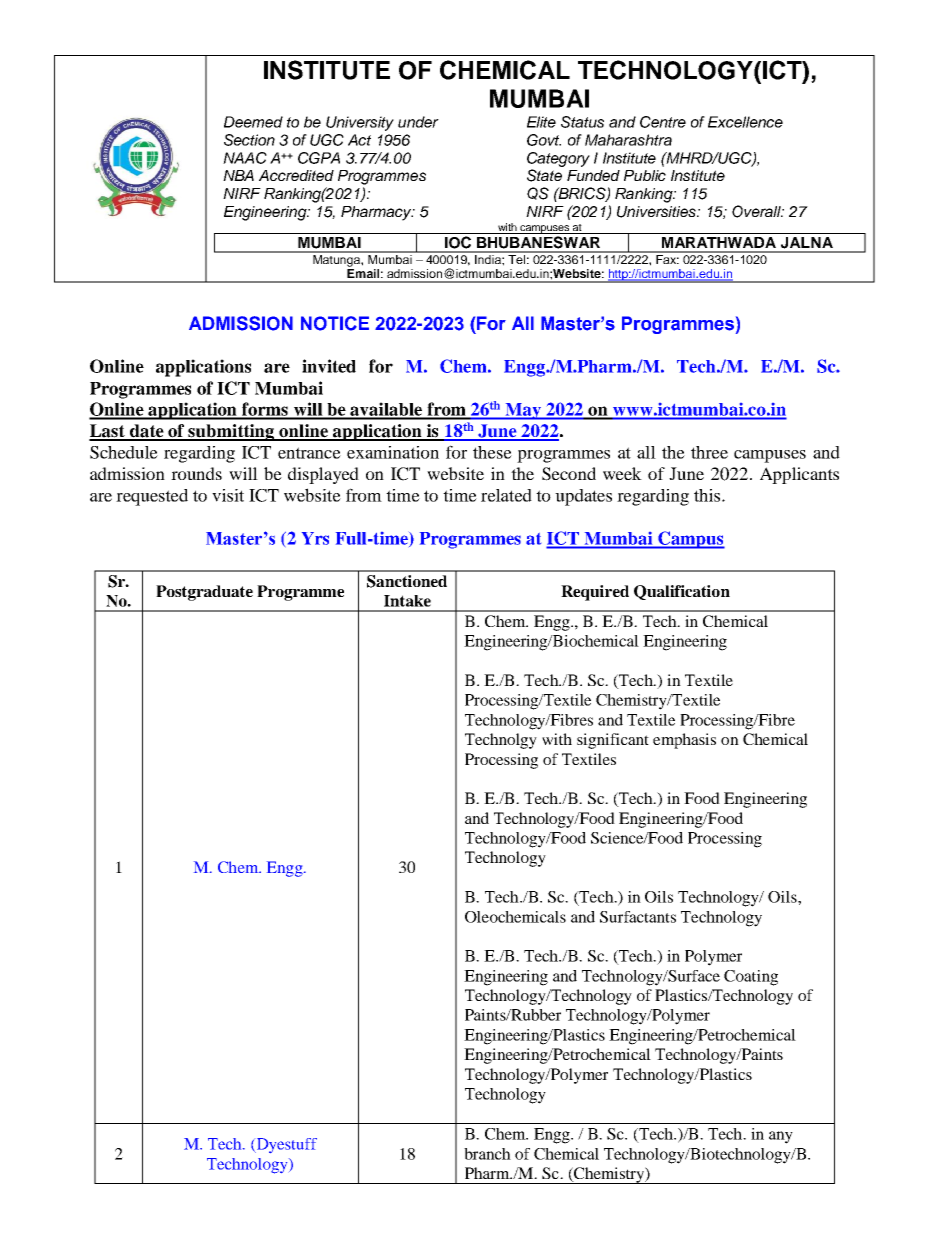 This screenshot has width=952, height=1233. Describe the element at coordinates (285, 1145) in the screenshot. I see `Dyestuff` at that location.
